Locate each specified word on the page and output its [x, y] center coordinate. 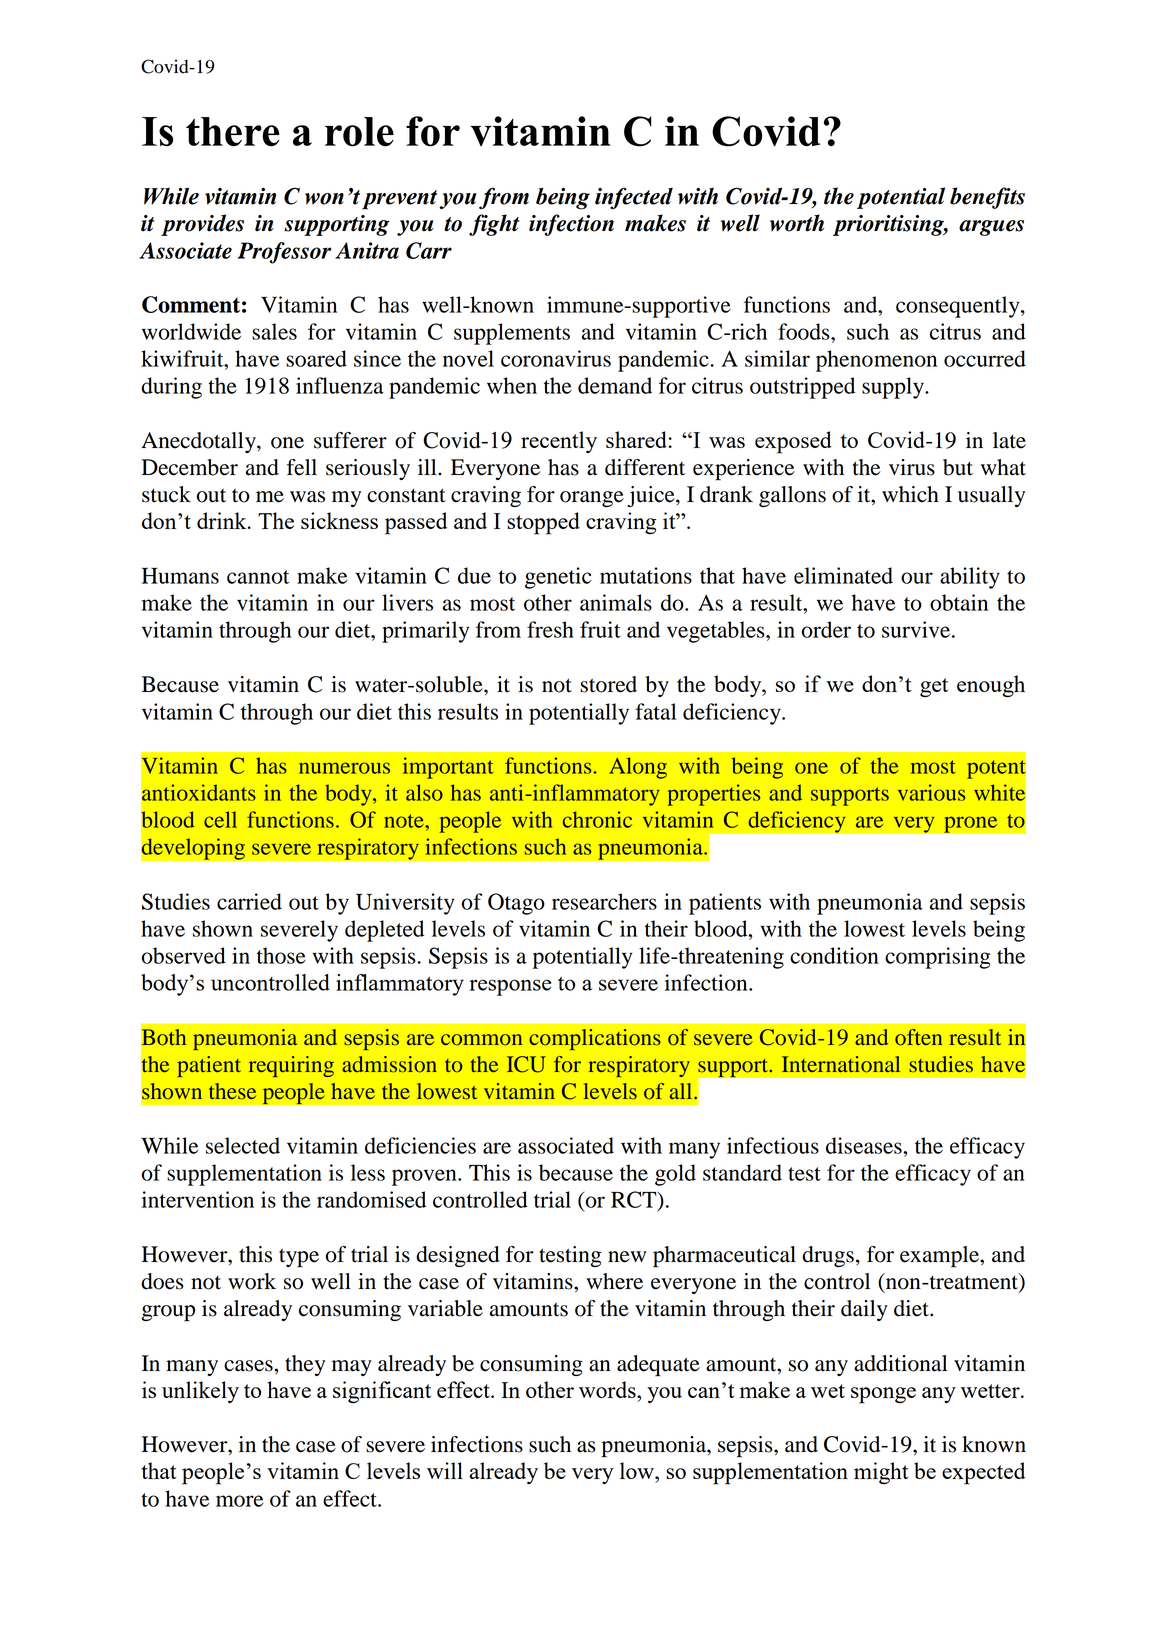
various [932, 792]
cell [220, 819]
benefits [987, 198]
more [239, 1501]
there [233, 132]
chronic [597, 819]
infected [634, 198]
